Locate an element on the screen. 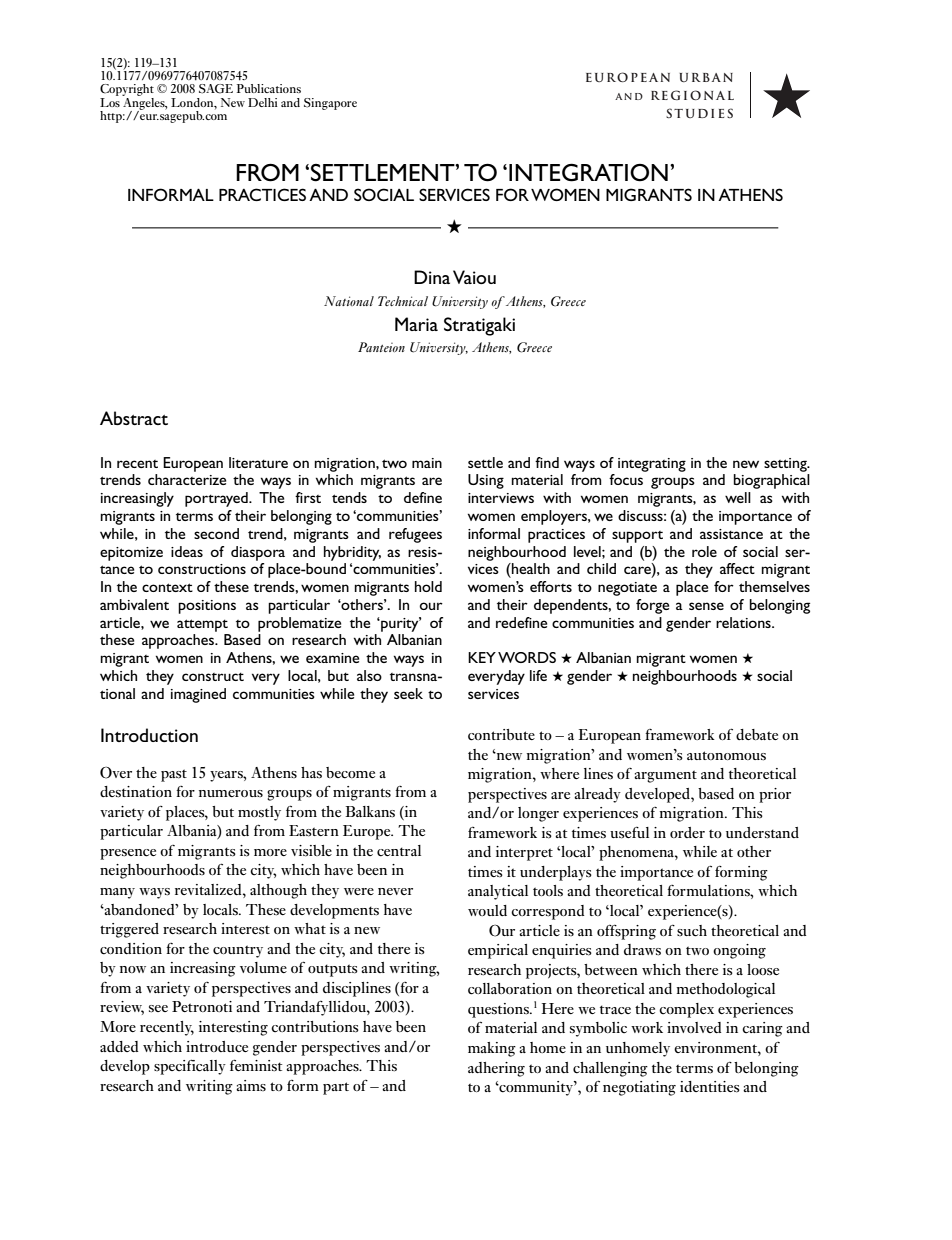 The height and width of the screenshot is (1240, 952). Maria is located at coordinates (416, 324).
